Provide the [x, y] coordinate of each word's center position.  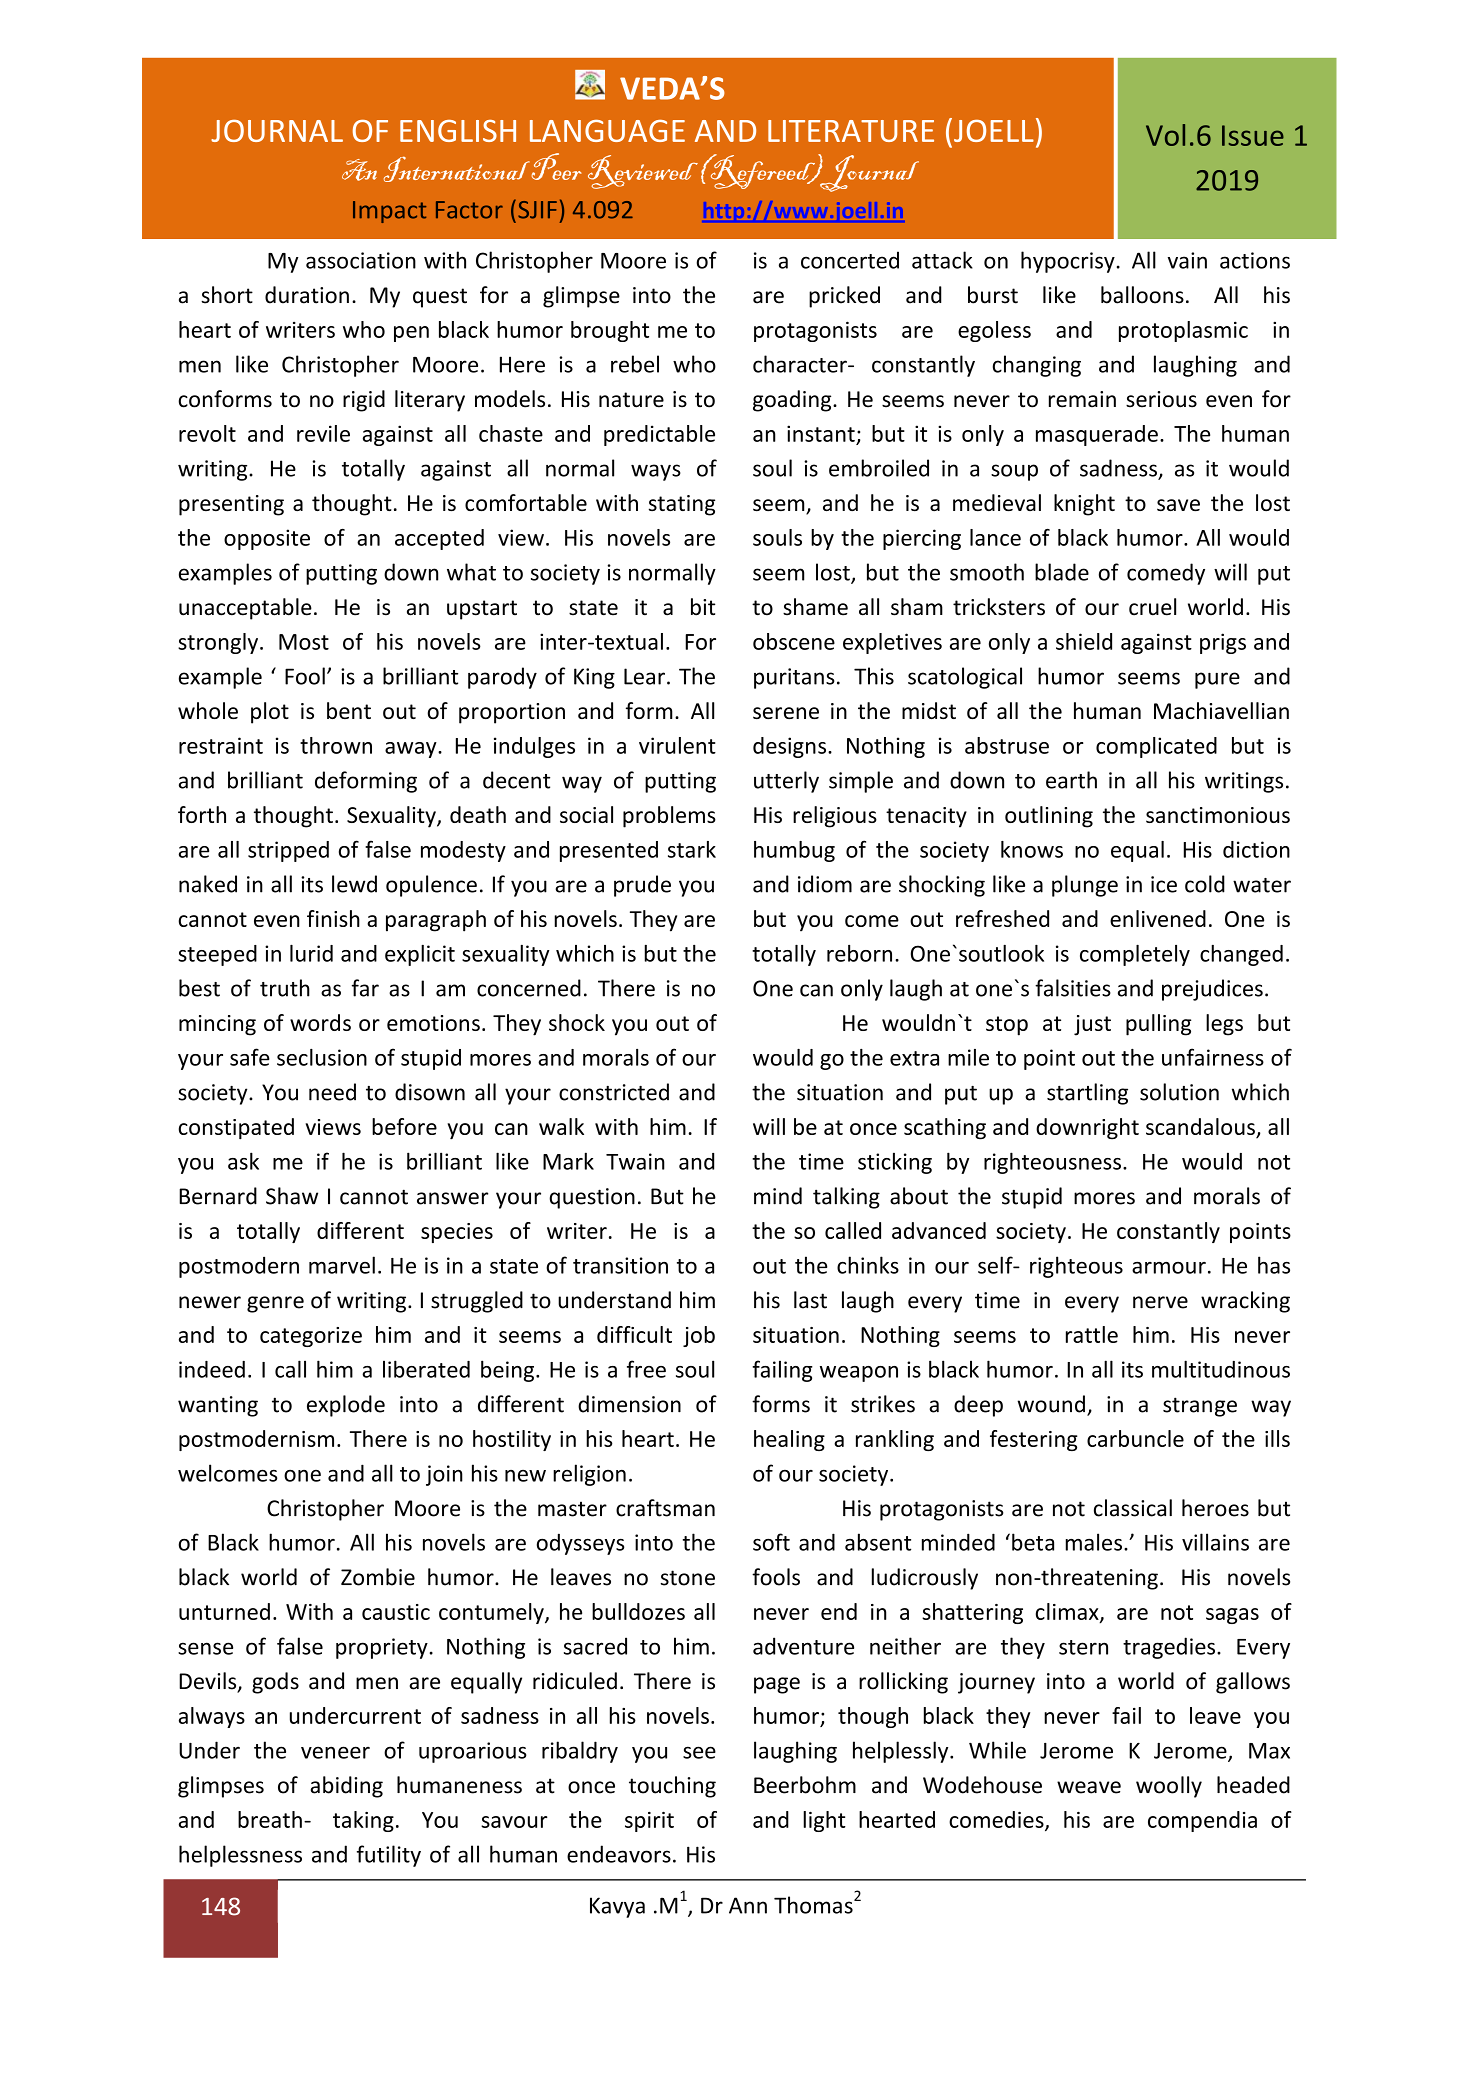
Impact [389, 212]
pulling [1158, 1025]
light [824, 1821]
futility [389, 1856]
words [320, 1022]
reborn [859, 953]
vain [1187, 260]
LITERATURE [851, 131]
